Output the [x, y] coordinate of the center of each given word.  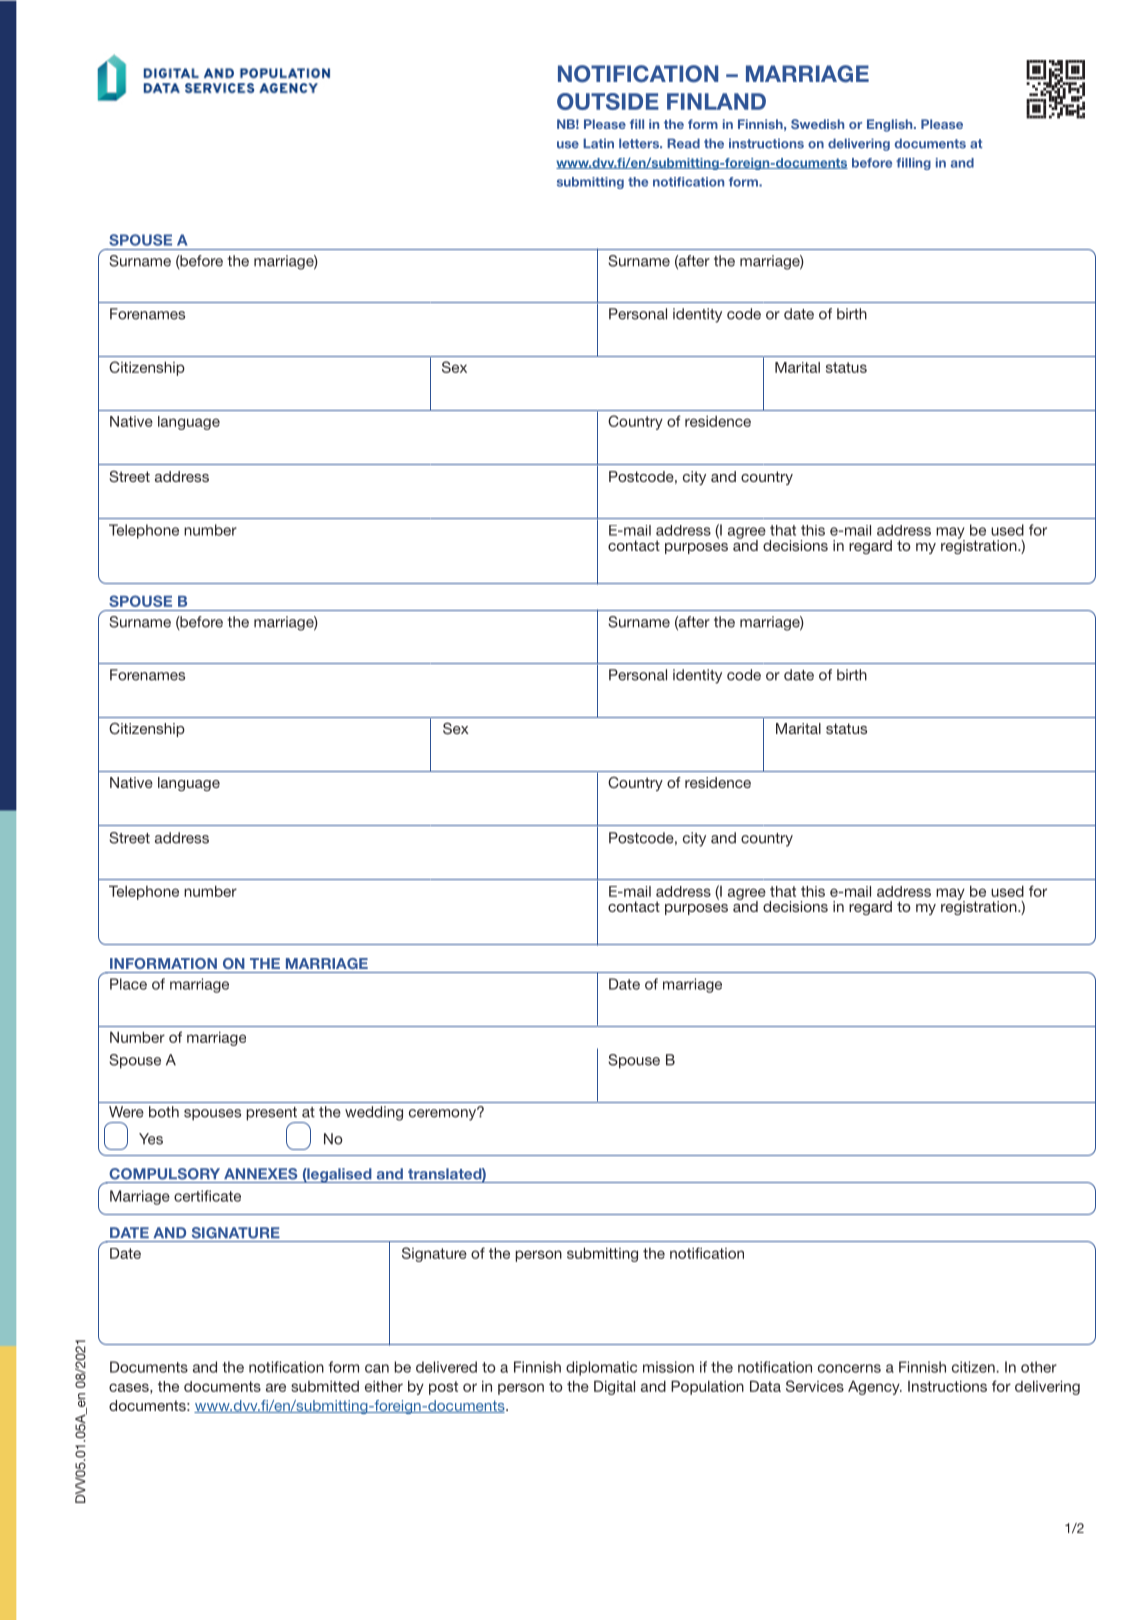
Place [128, 984]
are [276, 1387]
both [164, 1112]
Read [683, 143]
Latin [598, 143]
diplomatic [601, 1368]
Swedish [817, 124]
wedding [374, 1113]
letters [640, 143]
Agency [875, 1387]
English [891, 125]
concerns [849, 1368]
